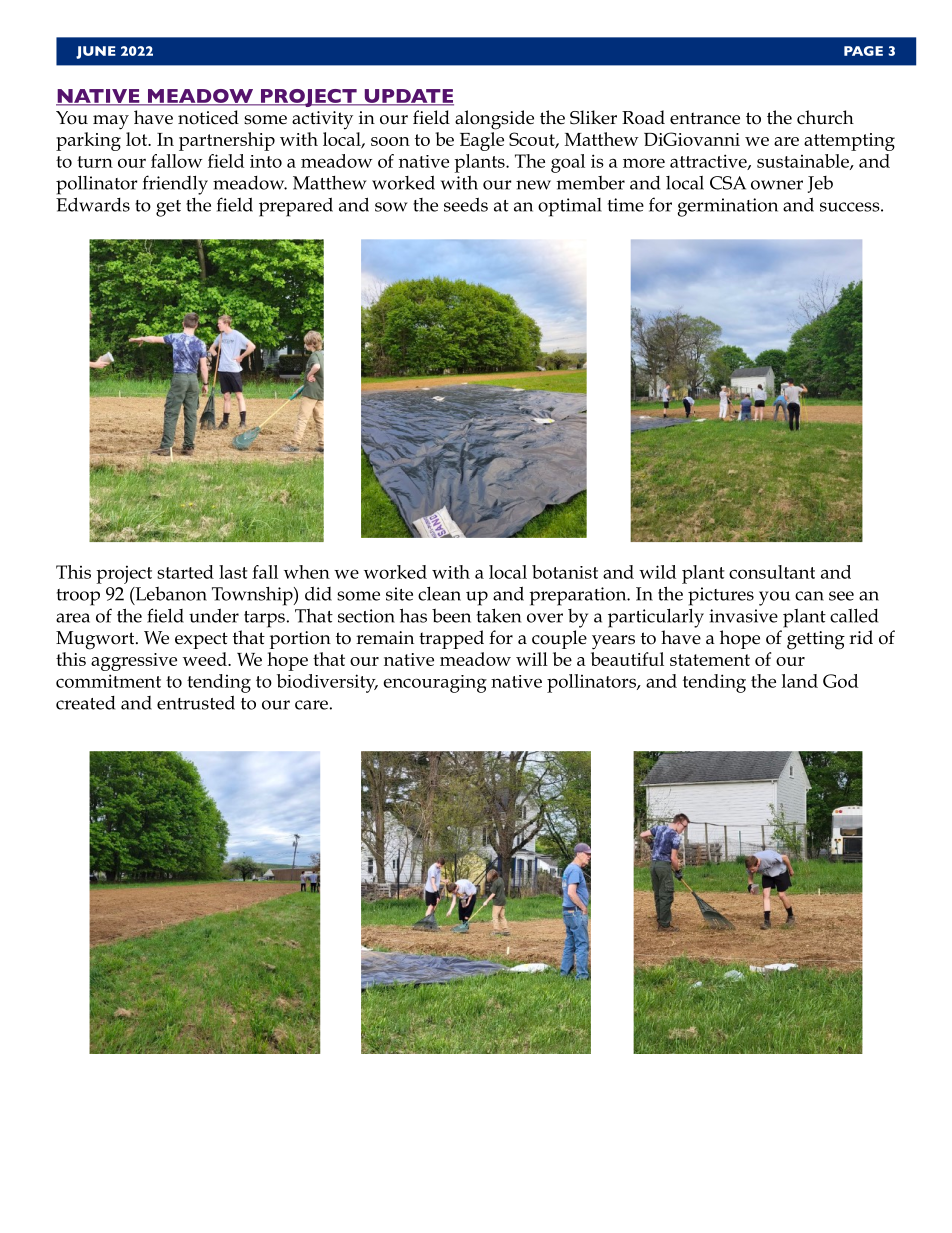 The height and width of the page is (1233, 952). I want to click on JUNE, so click(96, 52).
